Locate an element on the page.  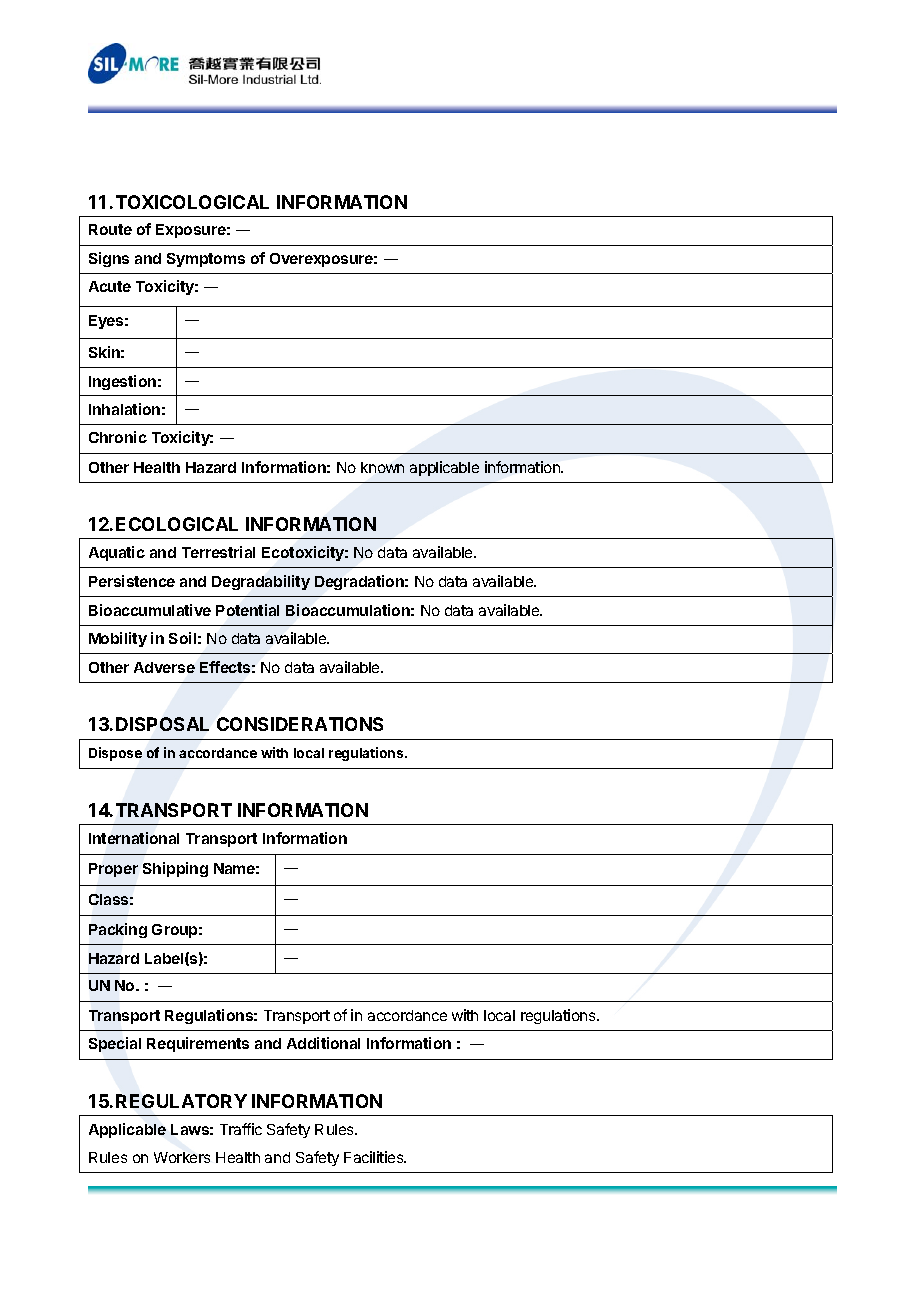
known is located at coordinates (382, 467).
